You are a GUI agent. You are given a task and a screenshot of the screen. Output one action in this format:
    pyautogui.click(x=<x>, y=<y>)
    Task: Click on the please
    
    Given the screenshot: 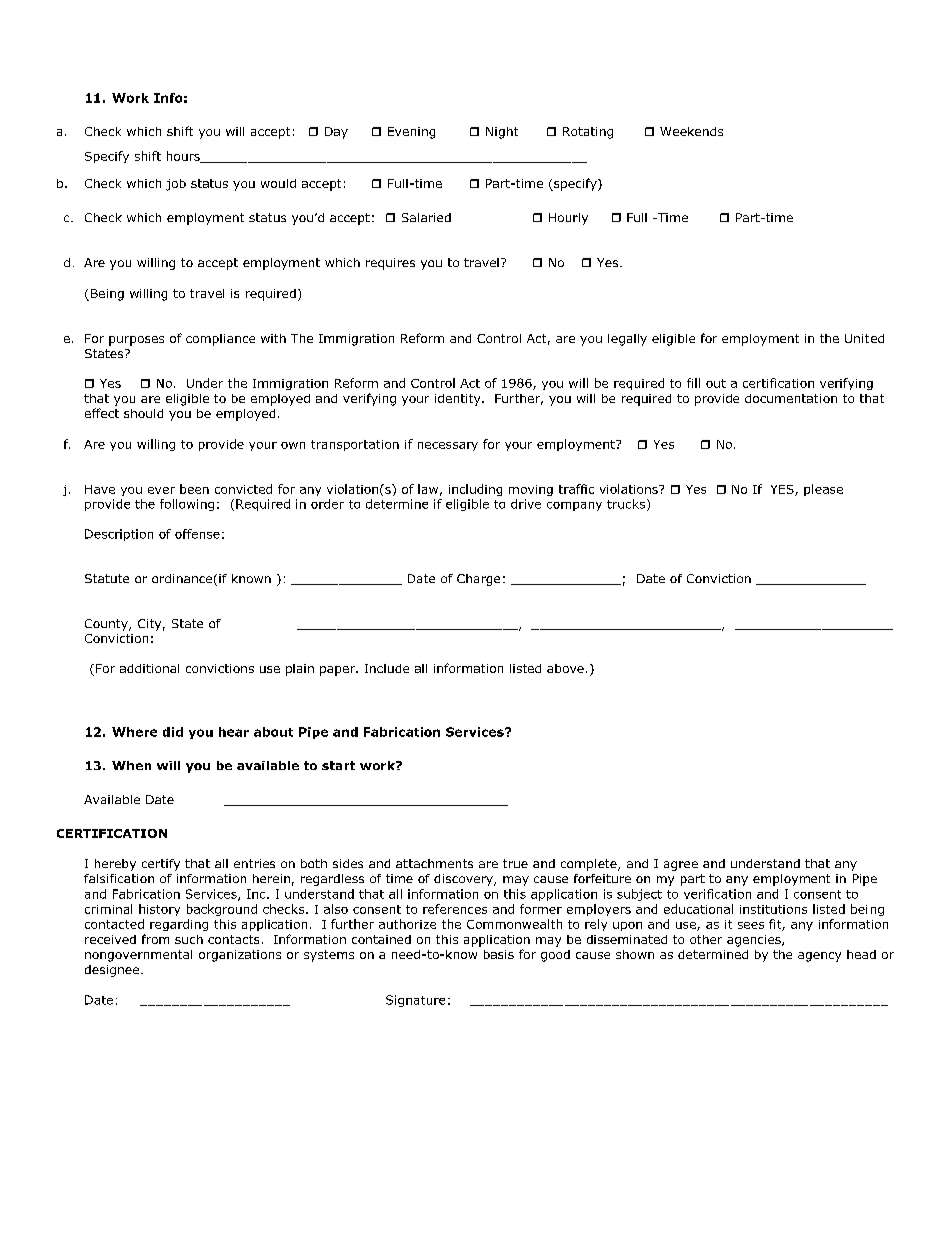 What is the action you would take?
    pyautogui.click(x=823, y=490)
